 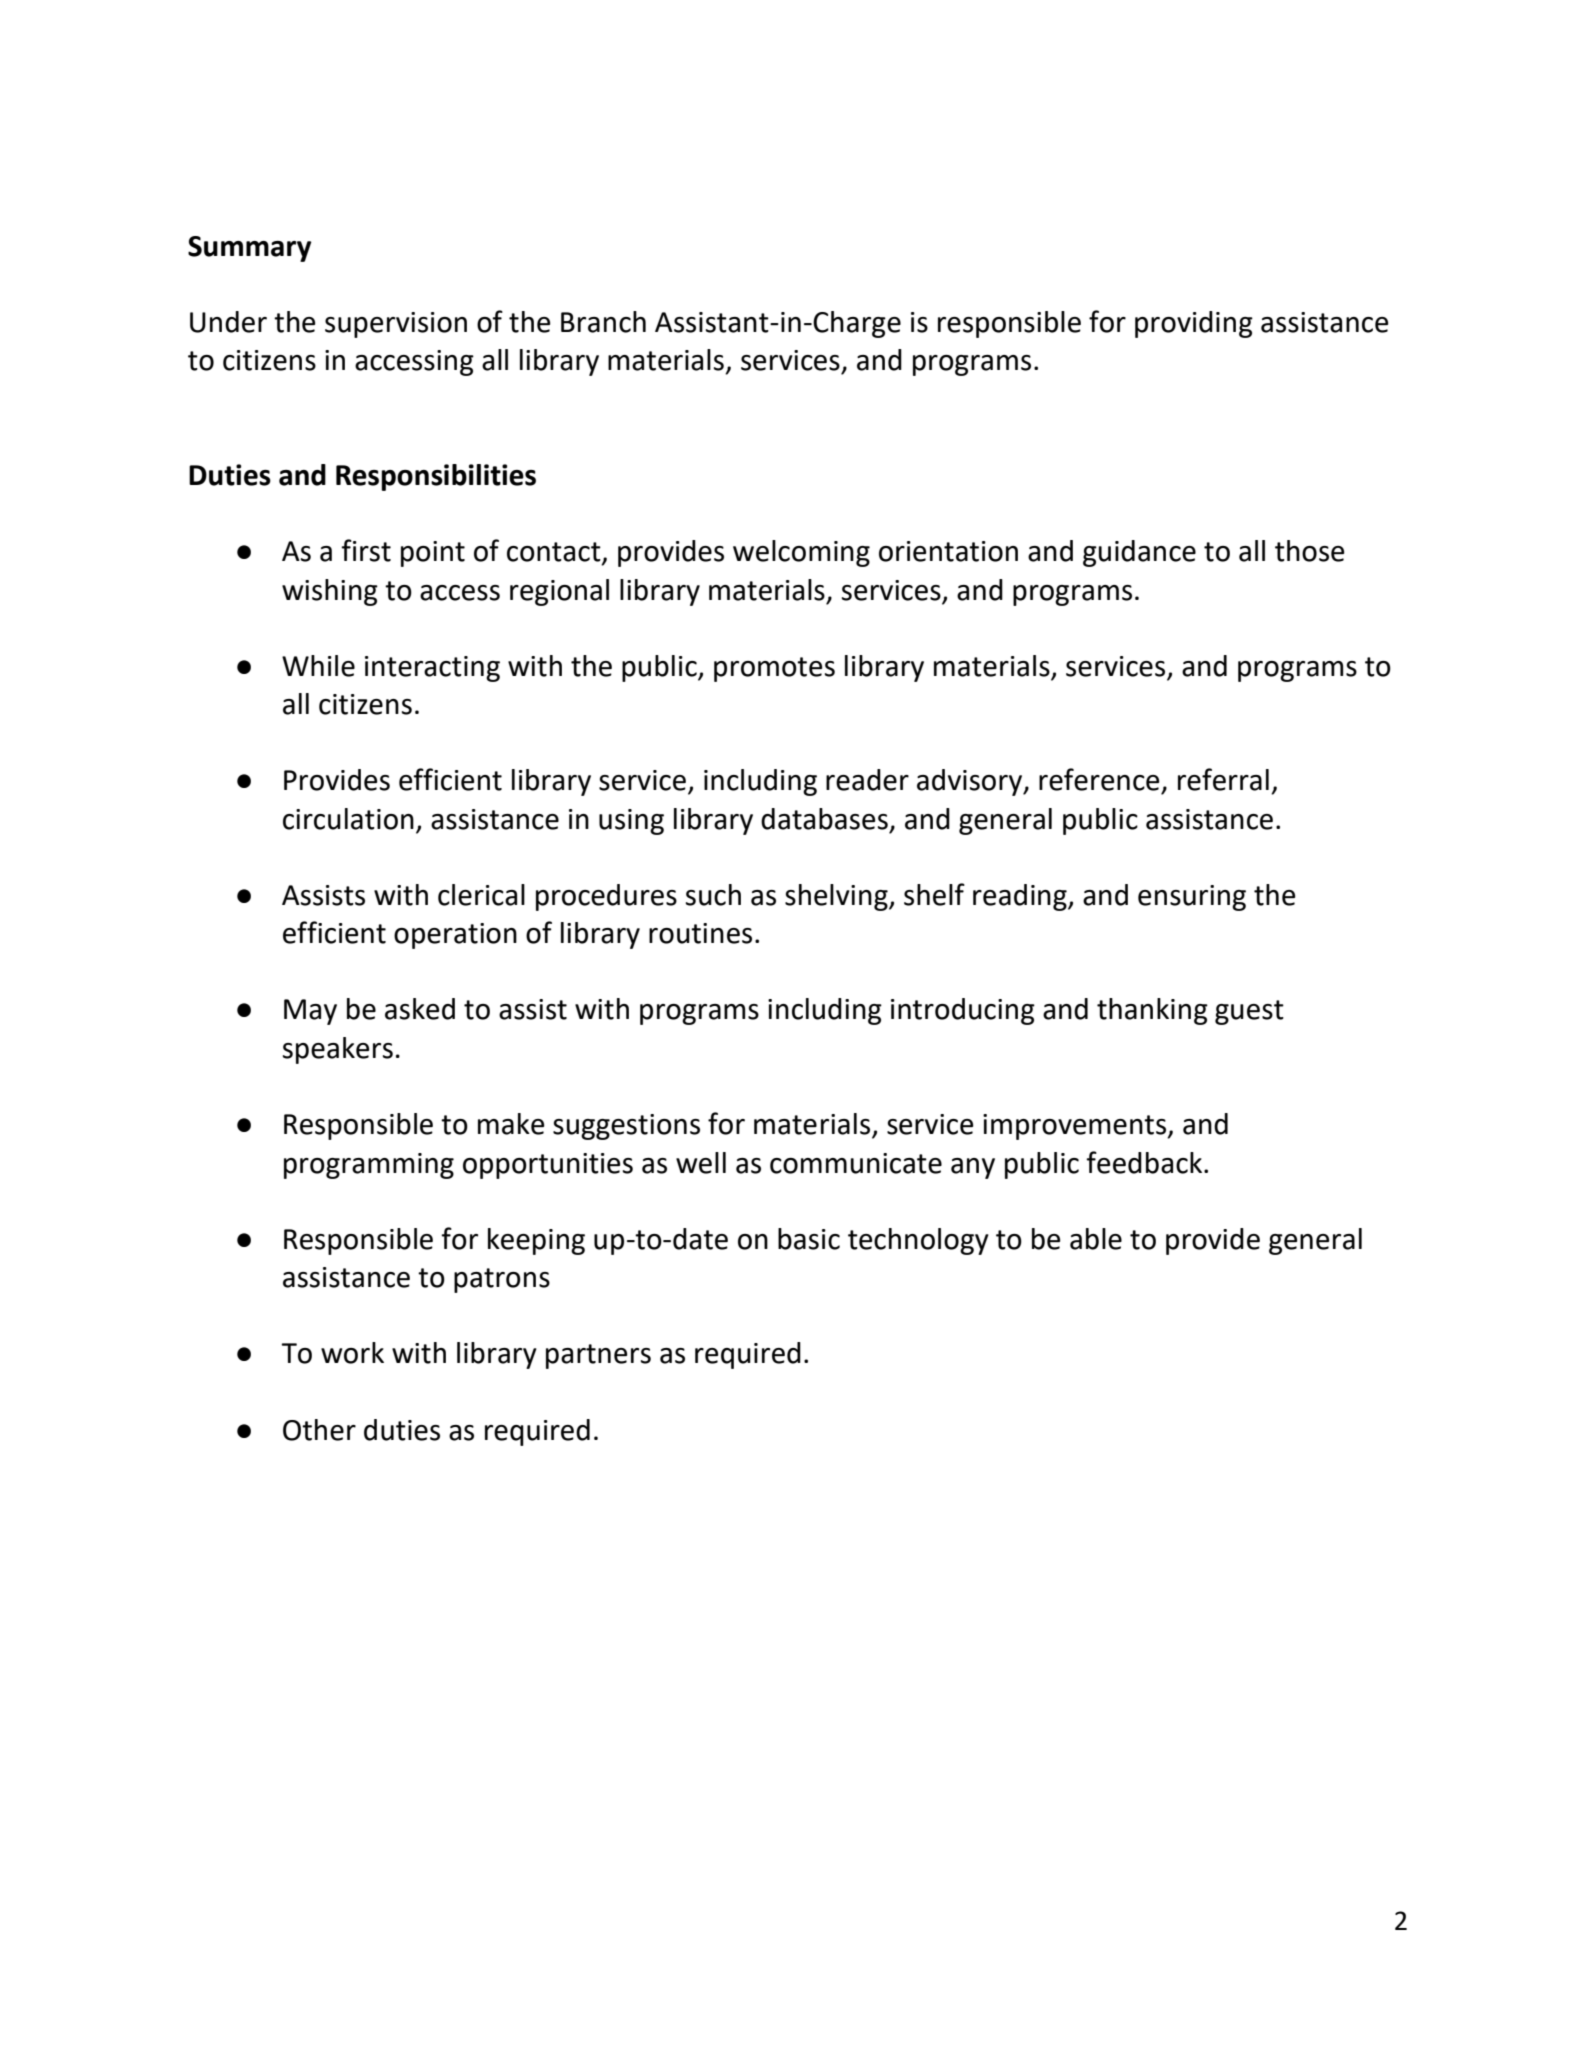 I want to click on able, so click(x=1096, y=1239).
